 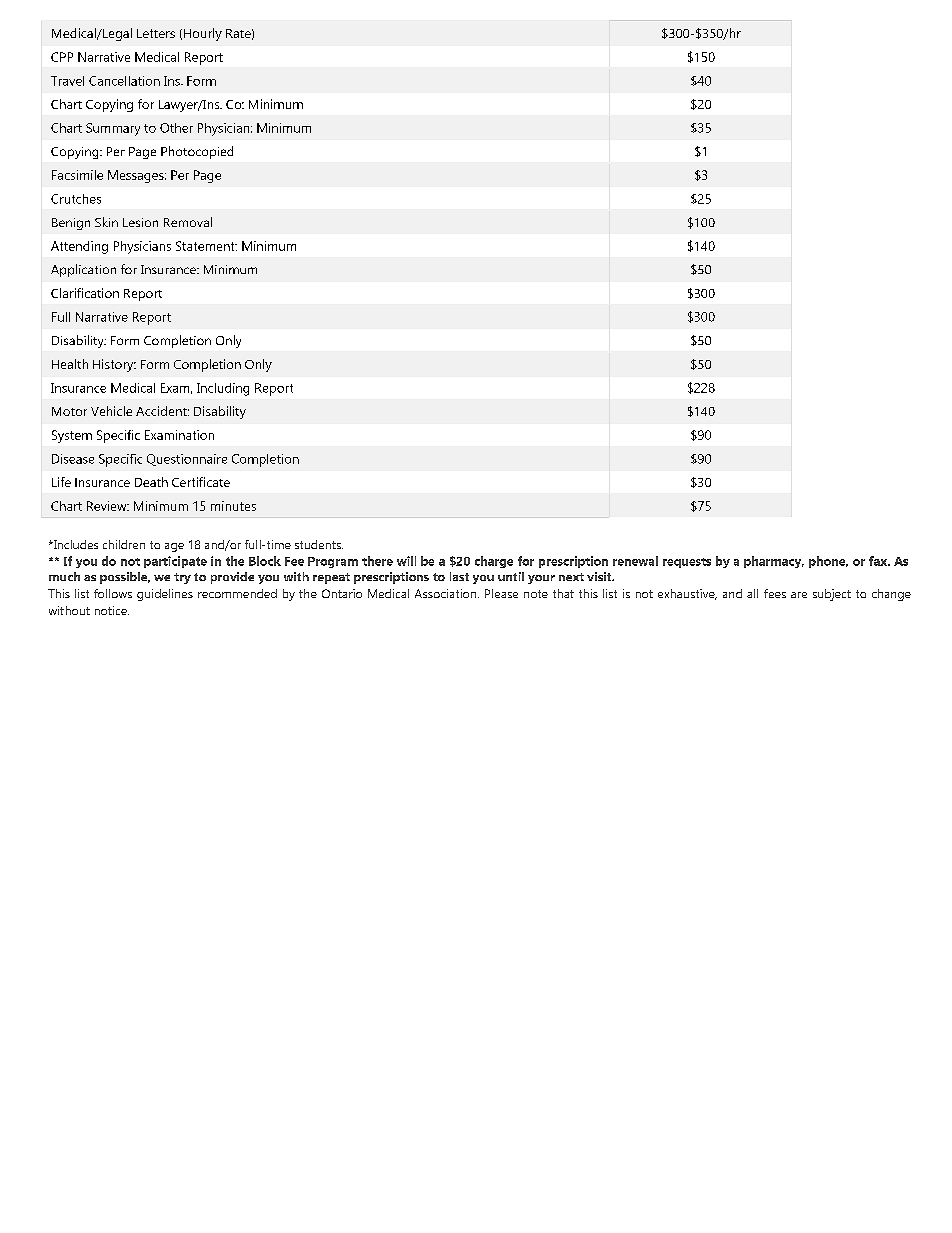 I want to click on are, so click(x=799, y=595).
